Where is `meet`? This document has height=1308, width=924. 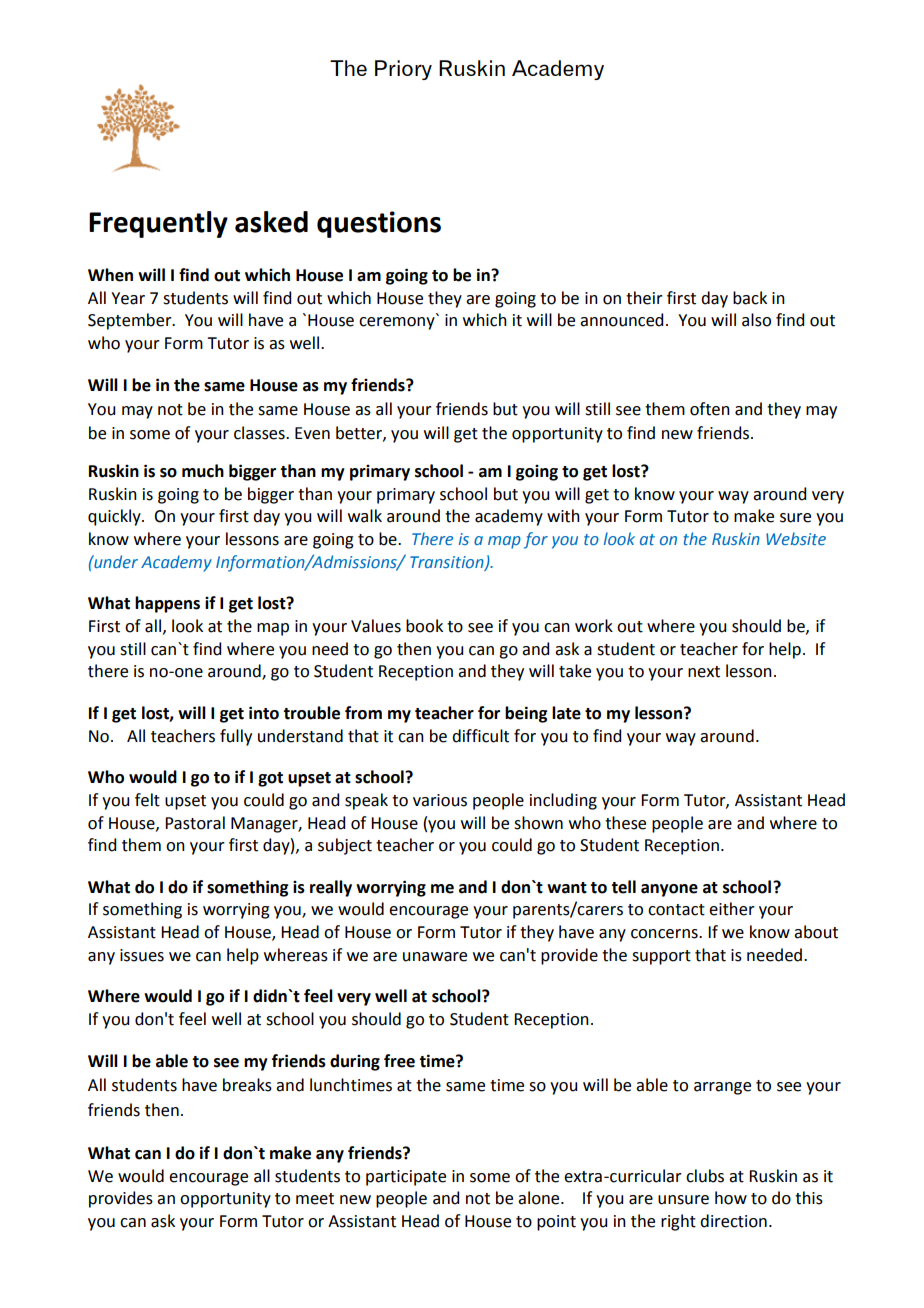 meet is located at coordinates (315, 1199).
